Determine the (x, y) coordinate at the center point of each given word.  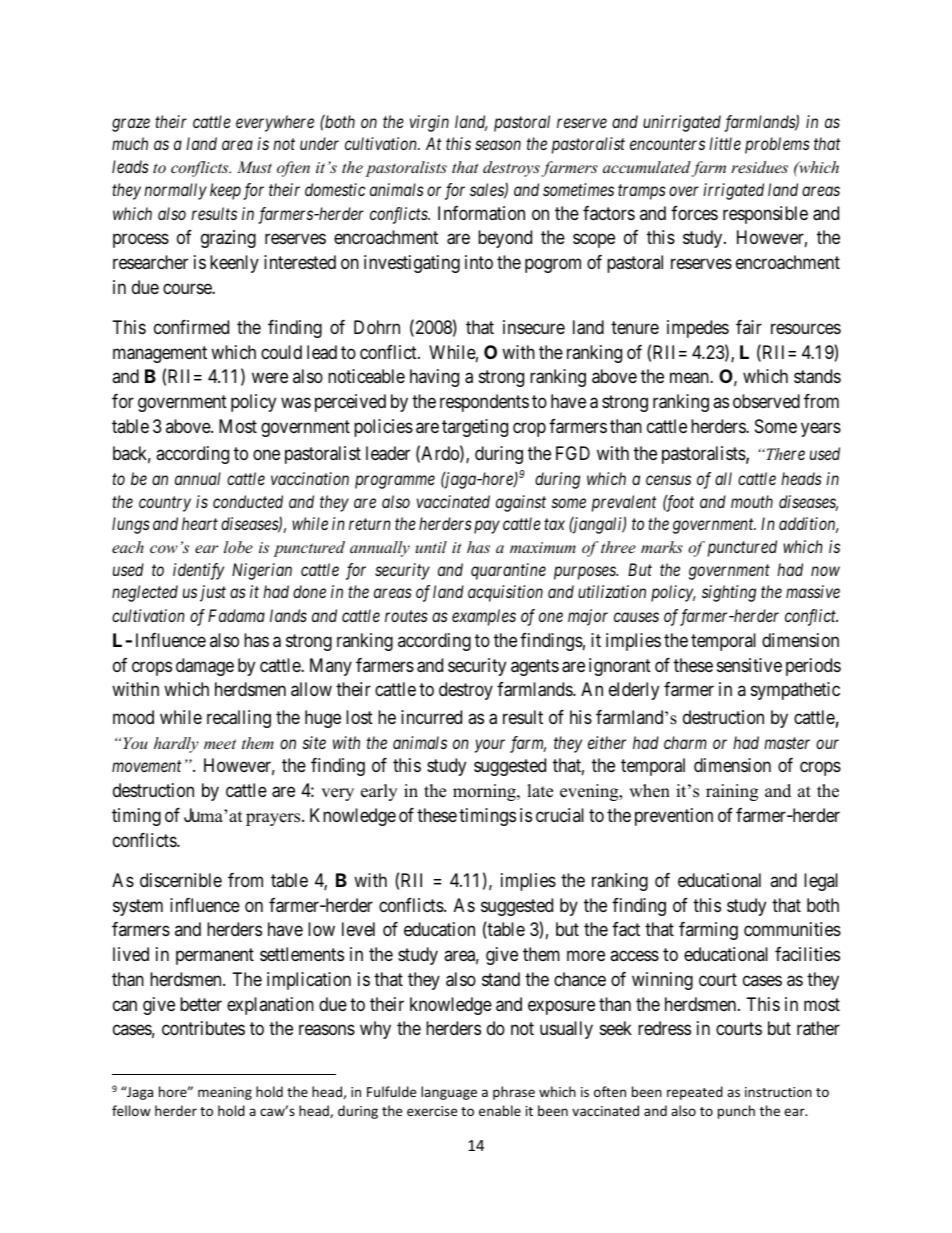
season (498, 145)
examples (484, 617)
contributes (203, 1028)
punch (736, 1112)
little (725, 143)
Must (254, 167)
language (449, 1093)
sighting (729, 593)
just (213, 593)
